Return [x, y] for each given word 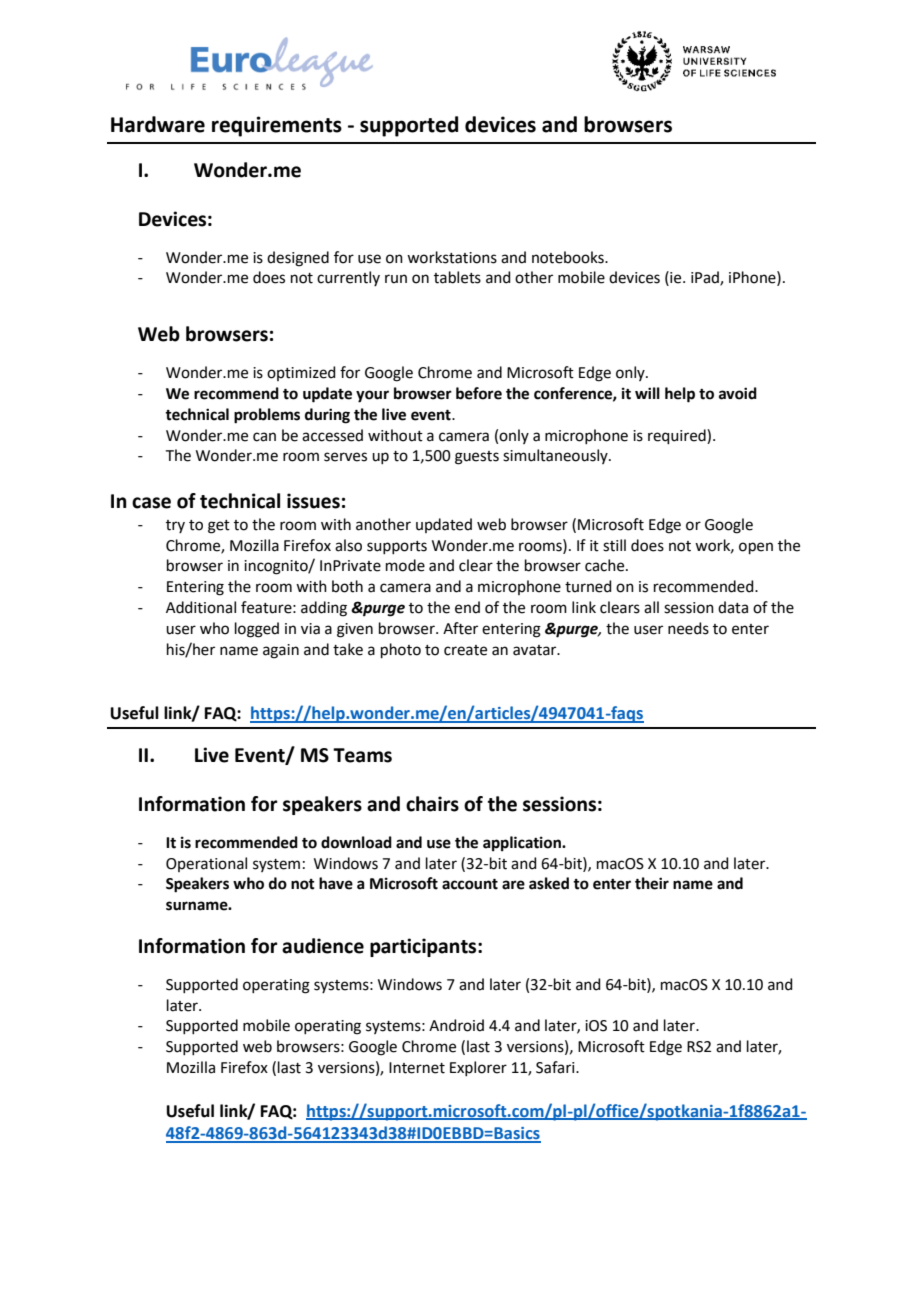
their [652, 883]
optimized [301, 373]
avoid [738, 393]
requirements [277, 126]
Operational [206, 864]
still [614, 545]
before [479, 393]
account [470, 884]
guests [477, 458]
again [281, 651]
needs [688, 628]
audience [323, 946]
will [647, 393]
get [219, 527]
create [465, 650]
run [396, 279]
